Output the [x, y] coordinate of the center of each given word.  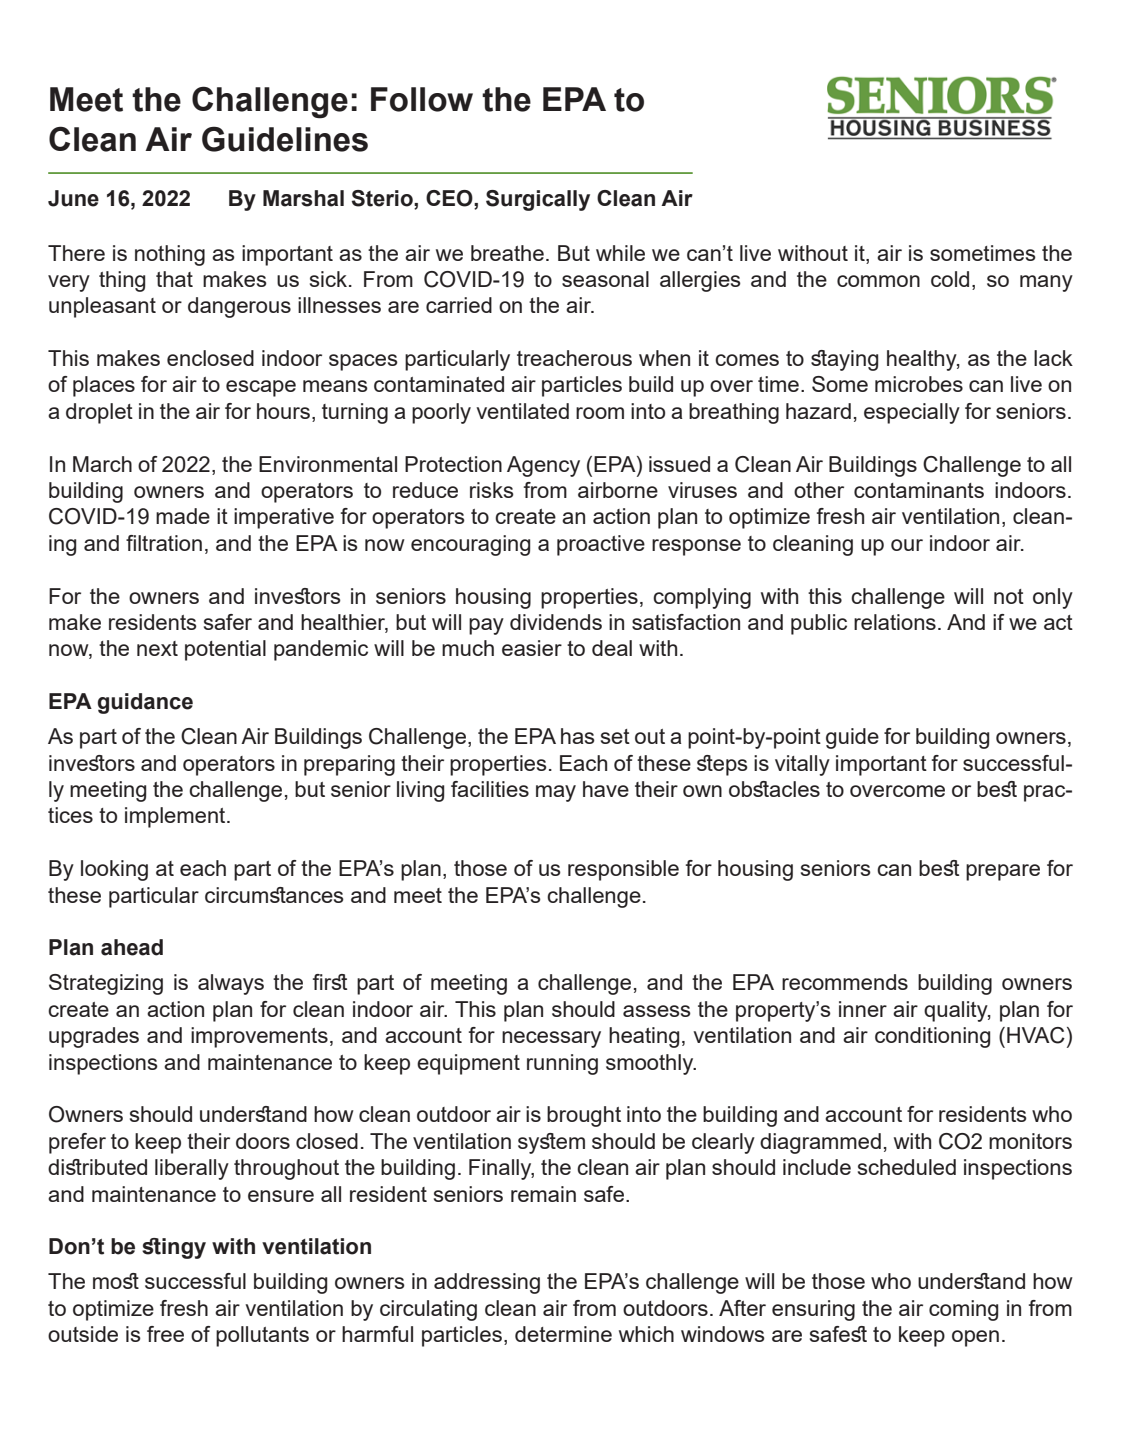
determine [563, 1334]
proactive [601, 545]
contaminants [919, 490]
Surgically [538, 200]
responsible [623, 870]
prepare [1003, 872]
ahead [132, 947]
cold [950, 279]
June [73, 198]
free [165, 1334]
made [183, 516]
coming [963, 1310]
